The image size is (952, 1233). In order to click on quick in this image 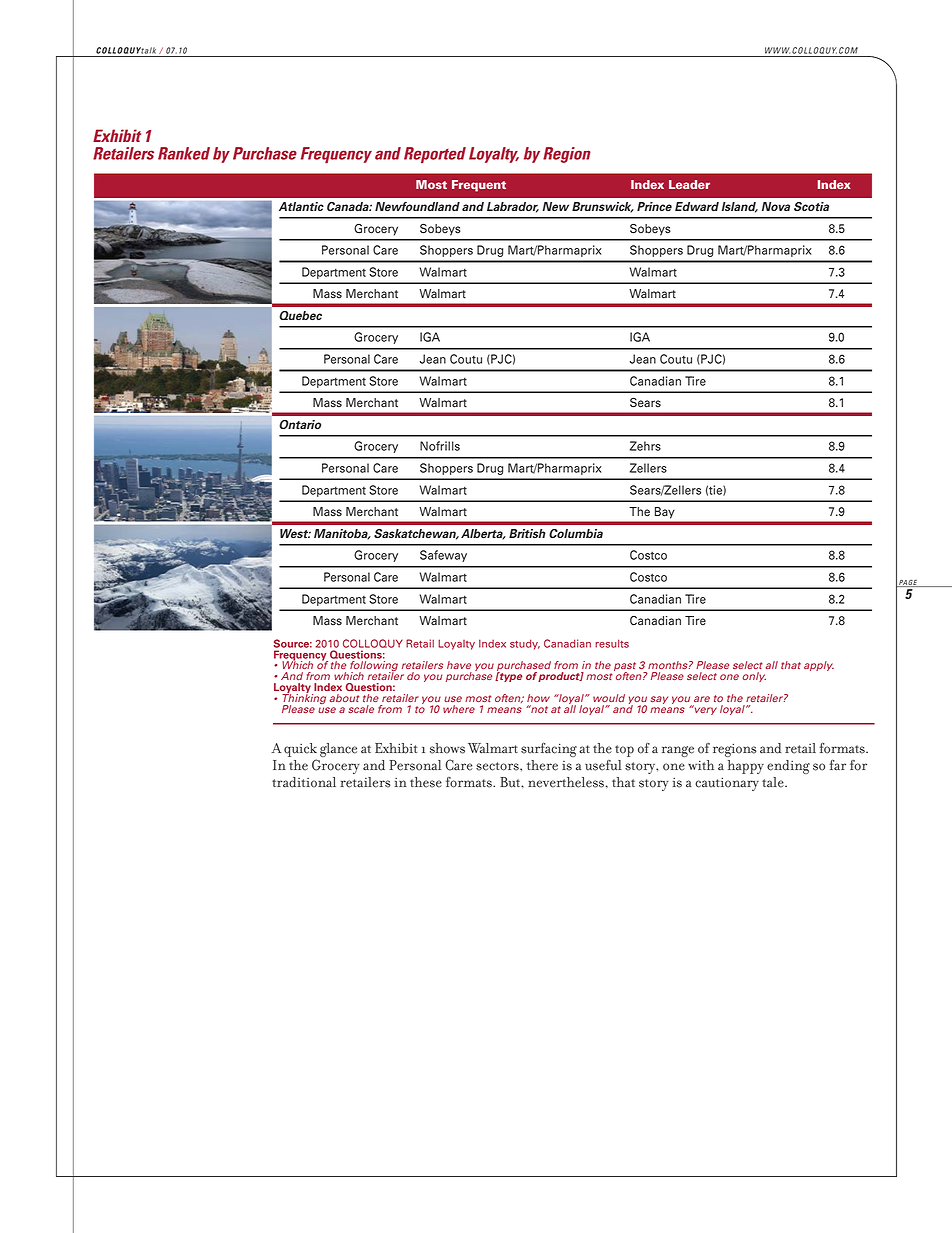, I will do `click(300, 751)`.
